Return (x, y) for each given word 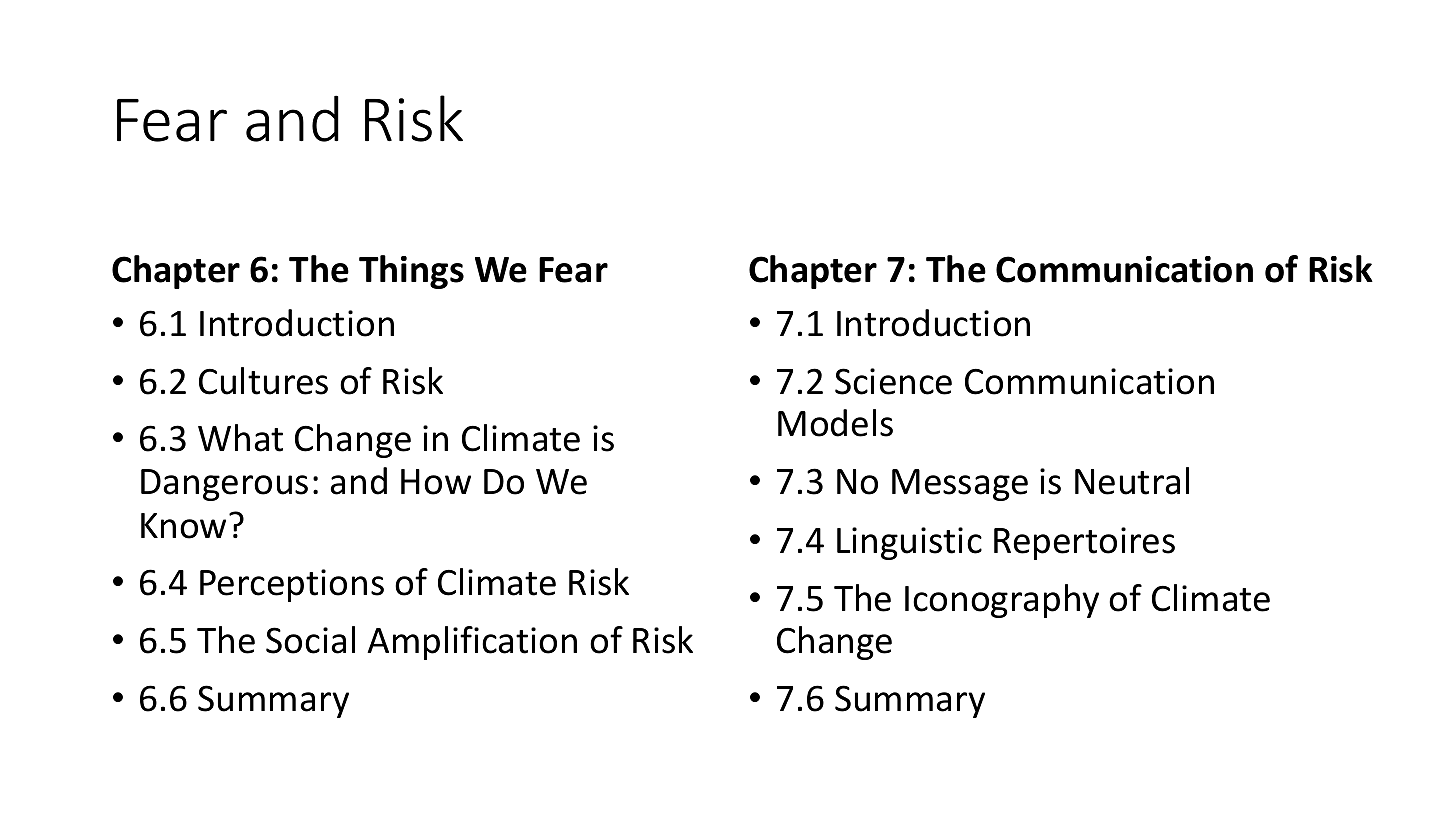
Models (835, 423)
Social (310, 640)
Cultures (263, 381)
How (436, 482)
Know (183, 526)
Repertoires (1084, 543)
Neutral (1132, 481)
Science (893, 381)
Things (411, 272)
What (240, 438)
